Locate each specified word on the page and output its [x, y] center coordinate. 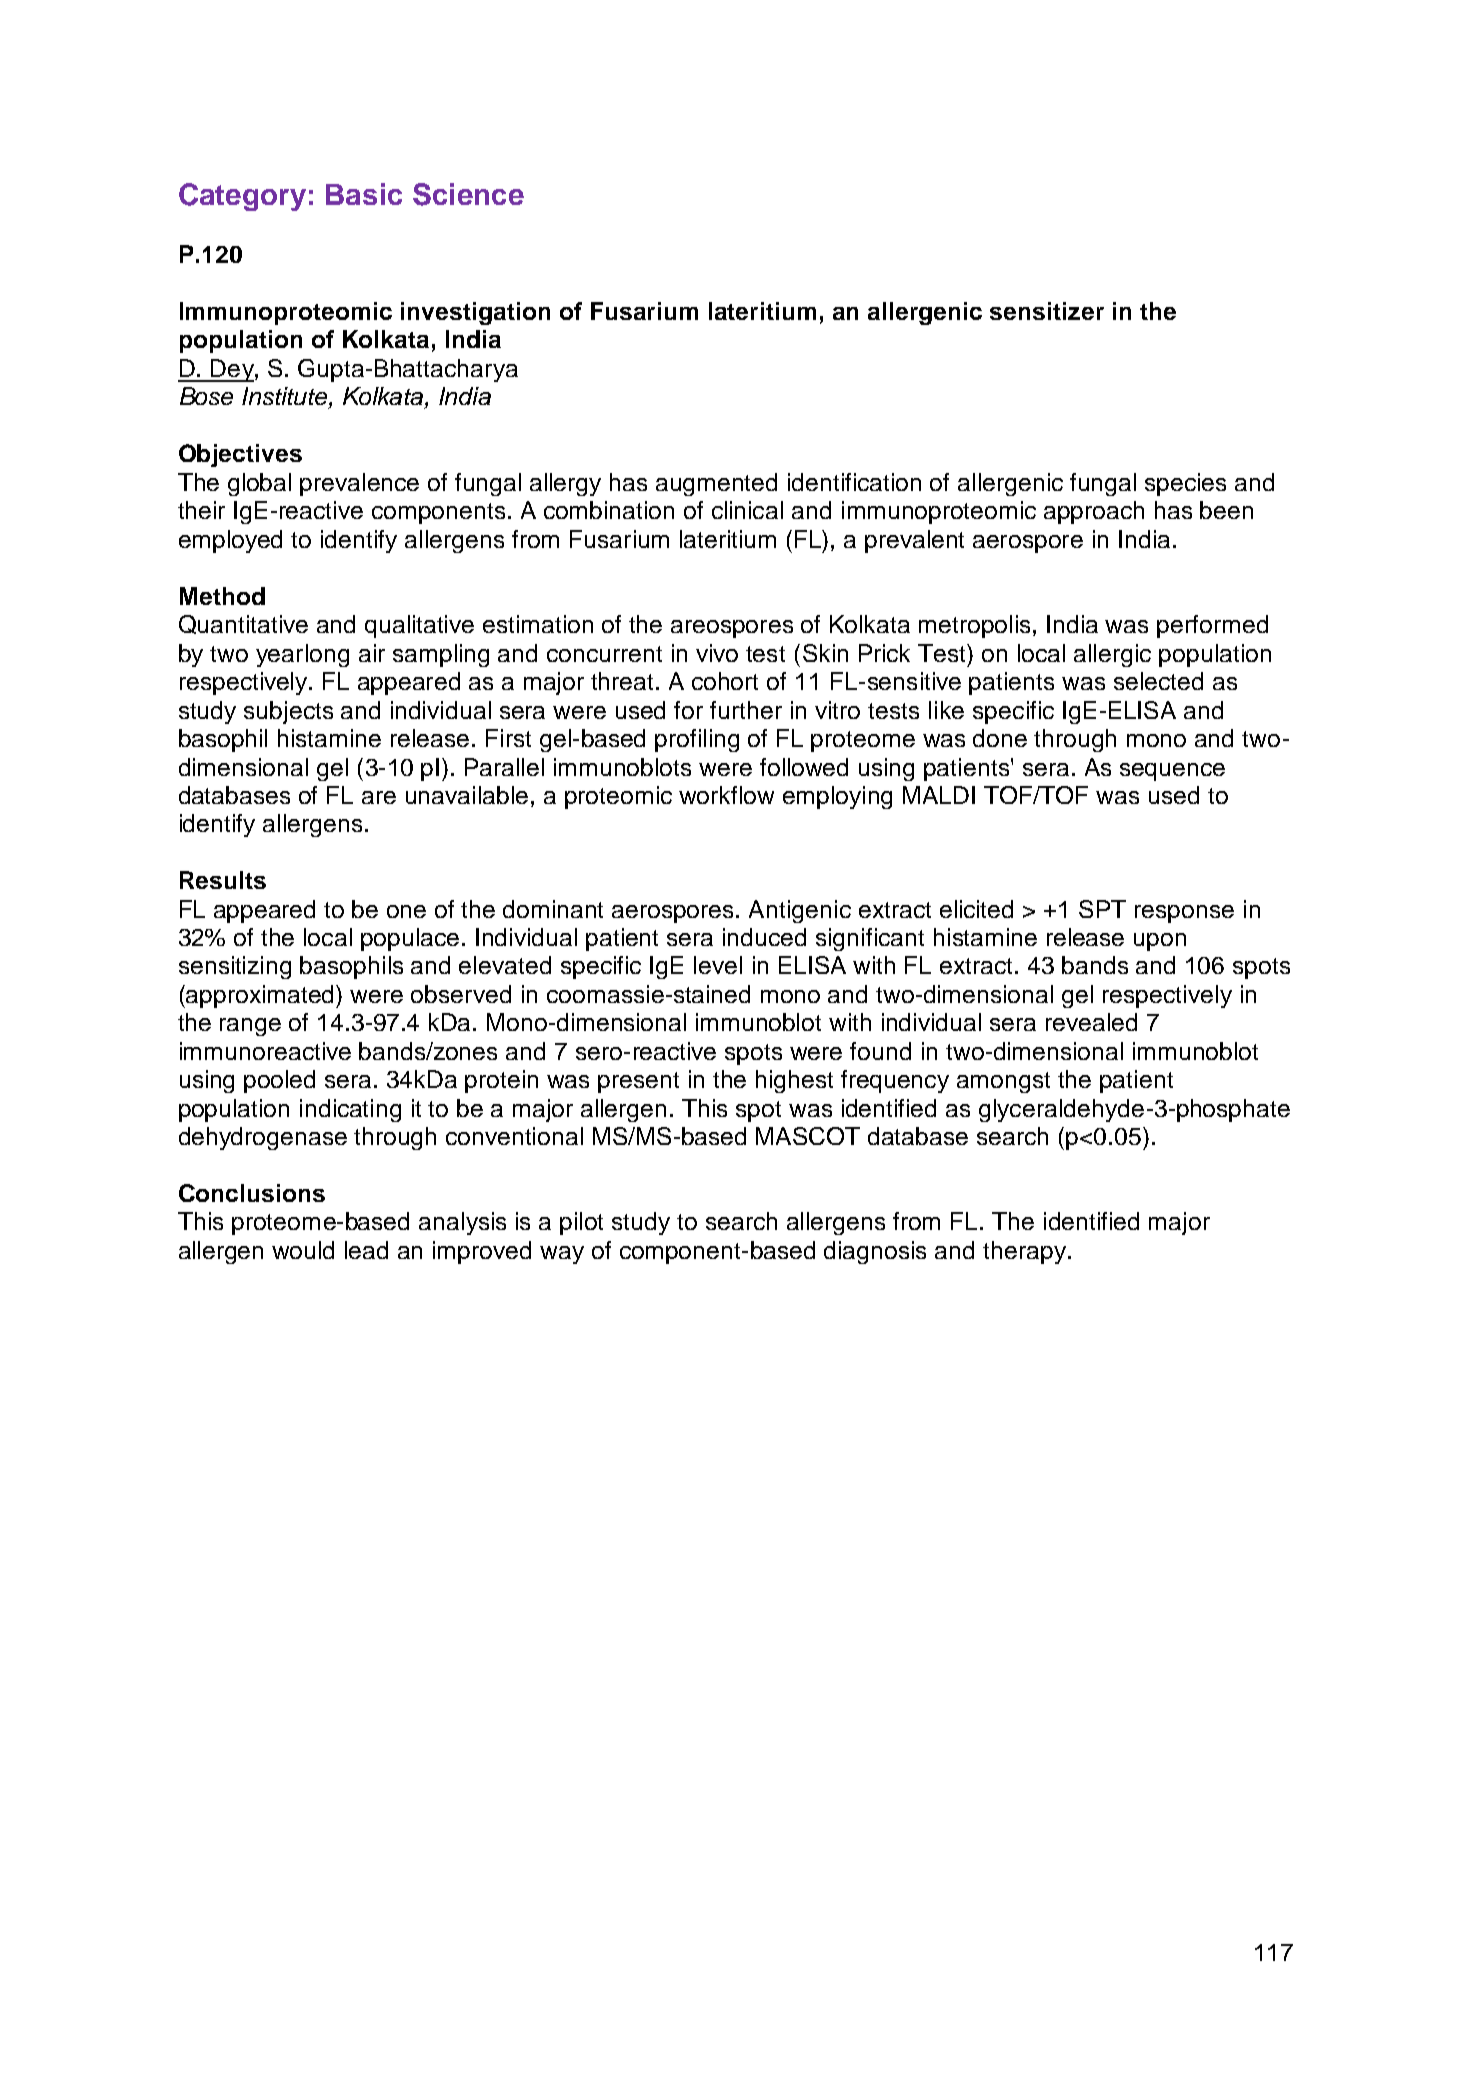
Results [223, 880]
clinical [747, 510]
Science [468, 194]
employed [230, 541]
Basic [364, 194]
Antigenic [800, 911]
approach [1094, 512]
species [1185, 484]
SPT [1102, 909]
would [303, 1250]
